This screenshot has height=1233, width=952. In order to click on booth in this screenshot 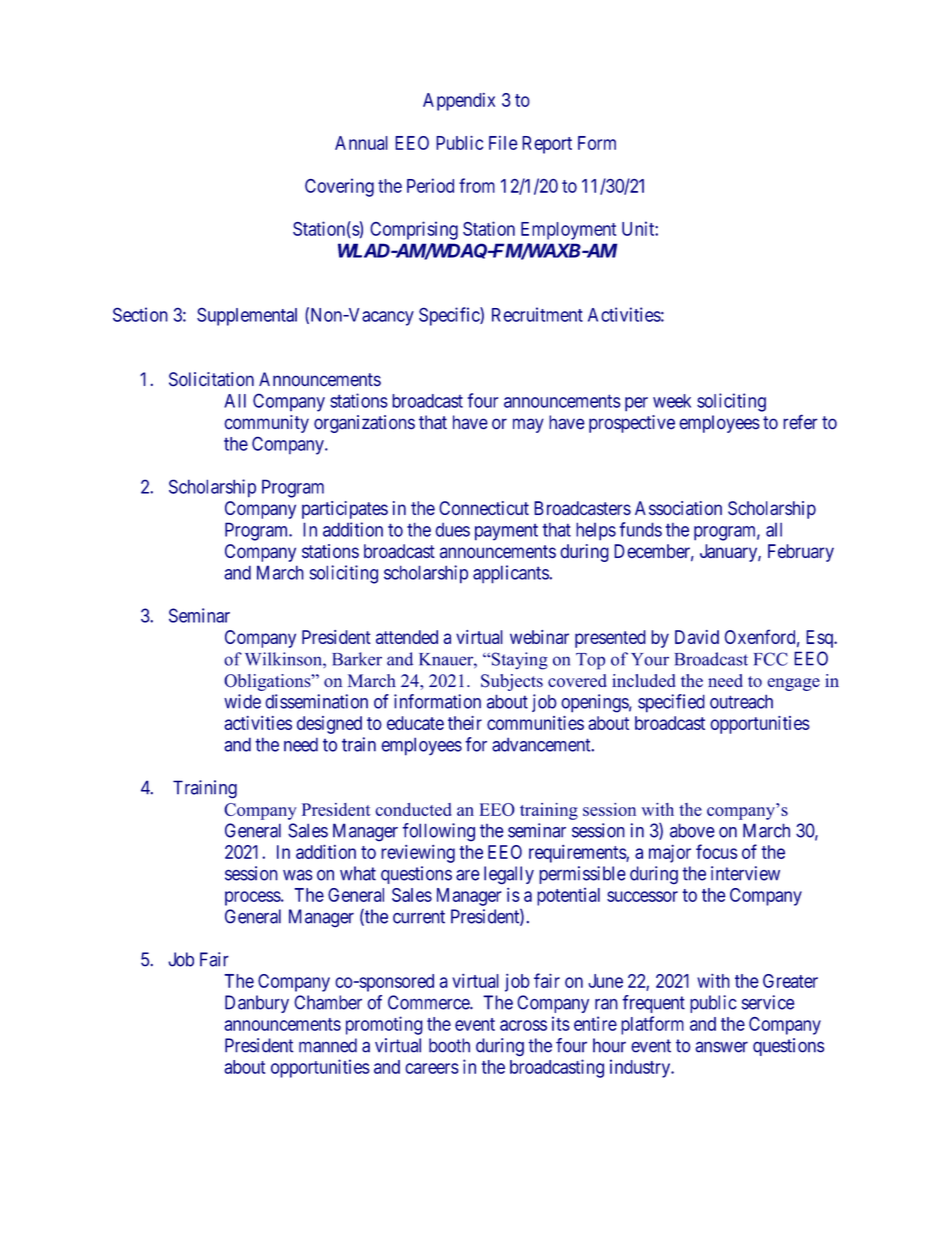, I will do `click(449, 1045)`.
